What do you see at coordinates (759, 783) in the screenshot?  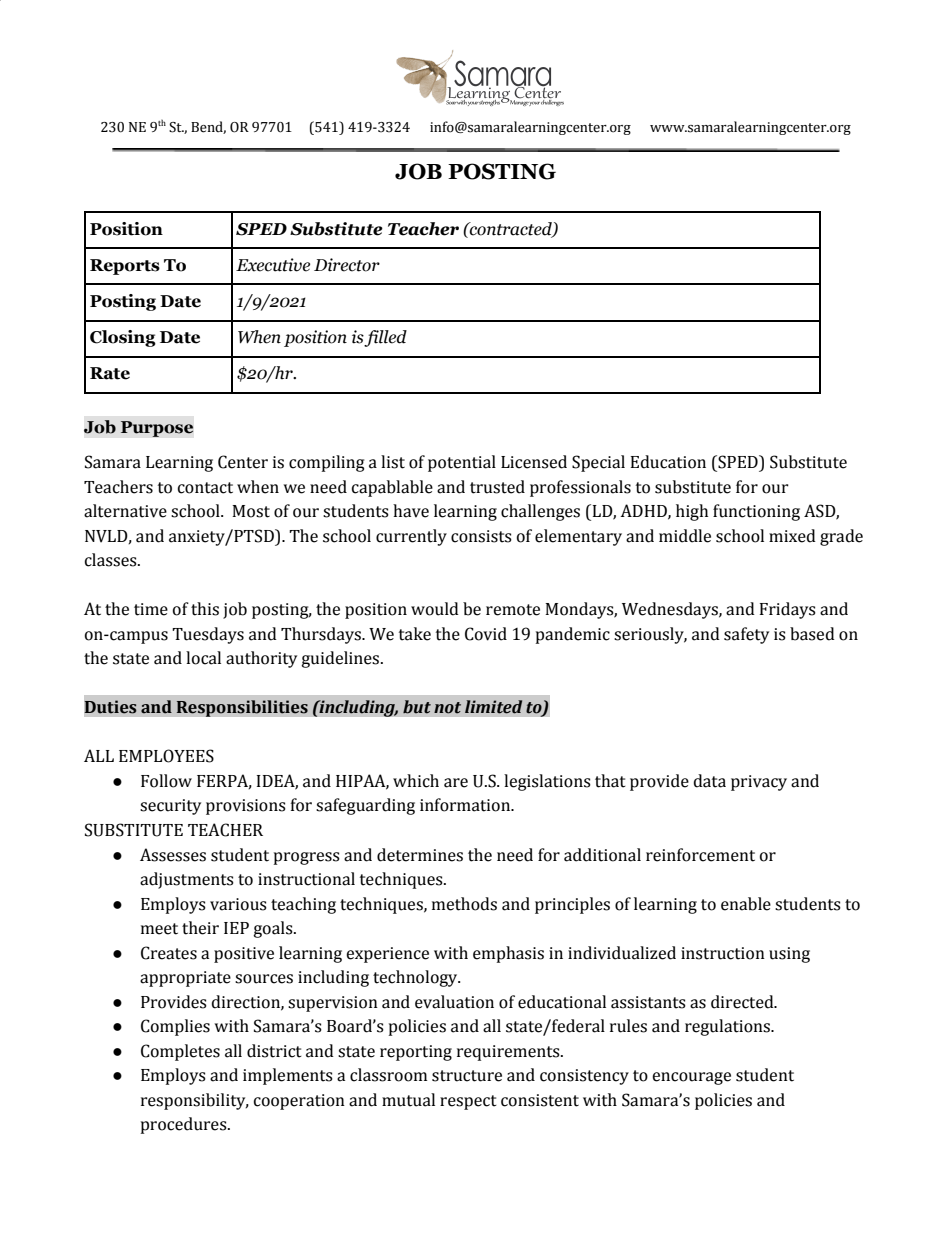 I see `privacy` at bounding box center [759, 783].
